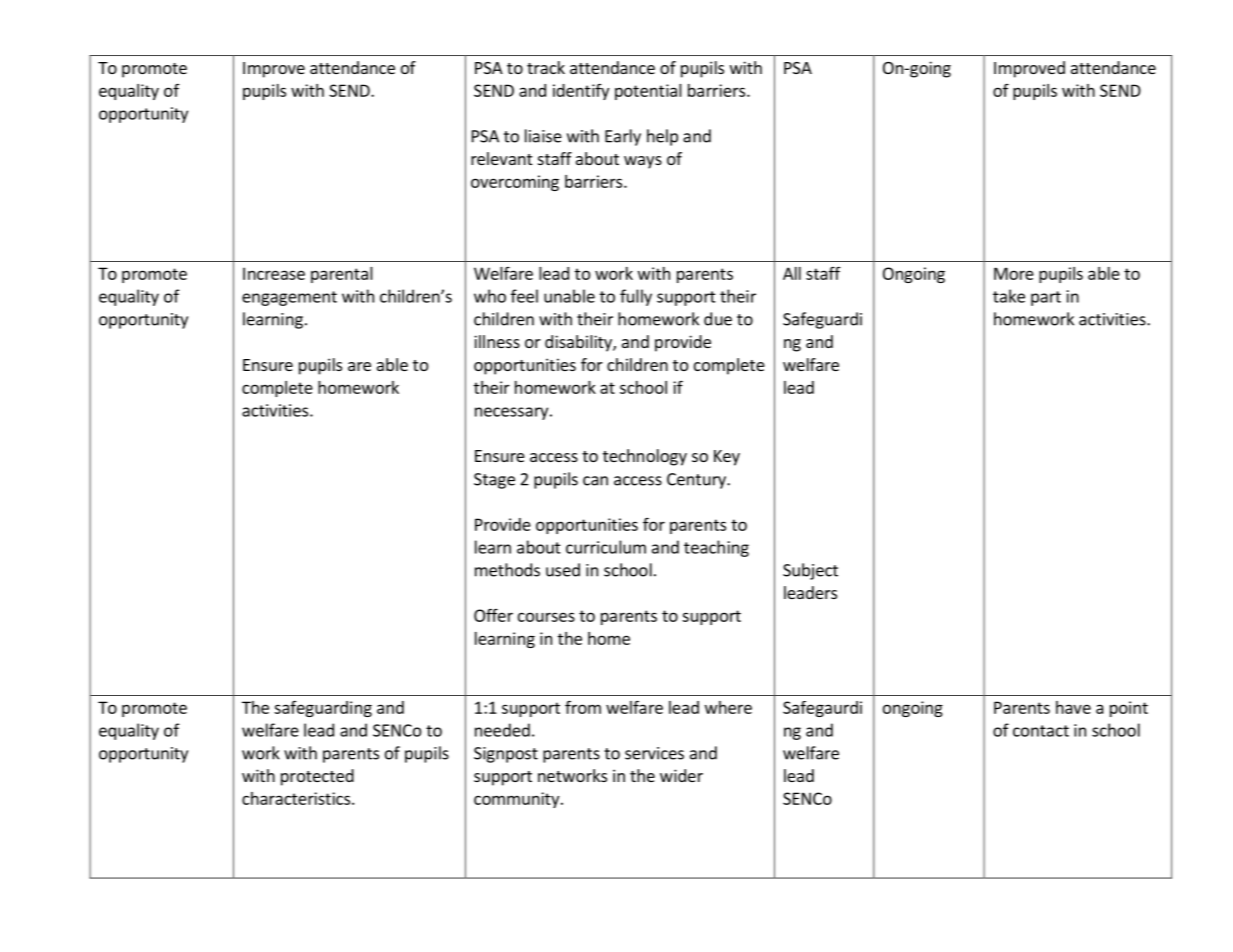 The image size is (1233, 952). What do you see at coordinates (648, 92) in the document?
I see `potential` at bounding box center [648, 92].
